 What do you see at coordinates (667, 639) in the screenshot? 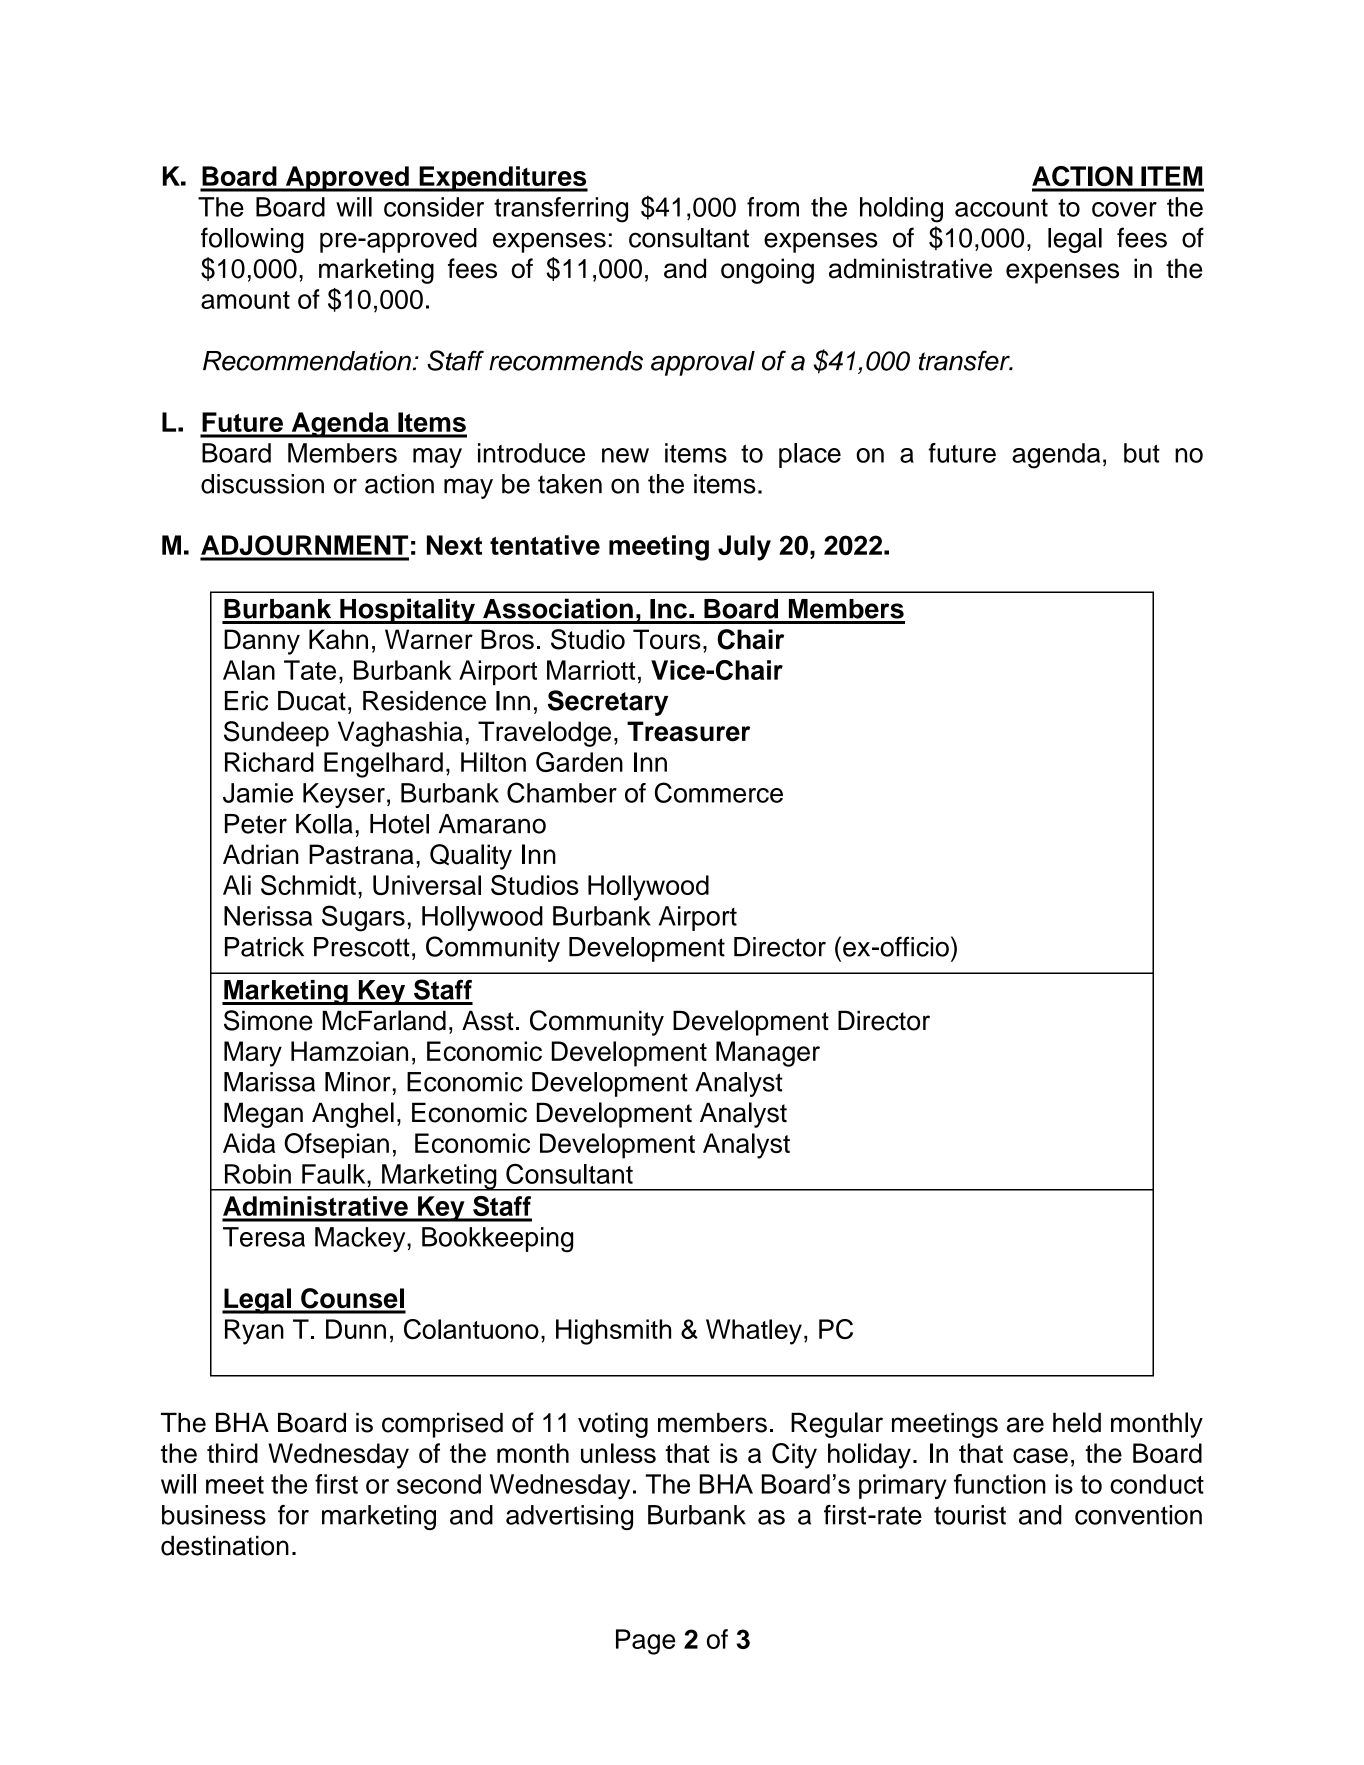
I see `Tours` at bounding box center [667, 639].
